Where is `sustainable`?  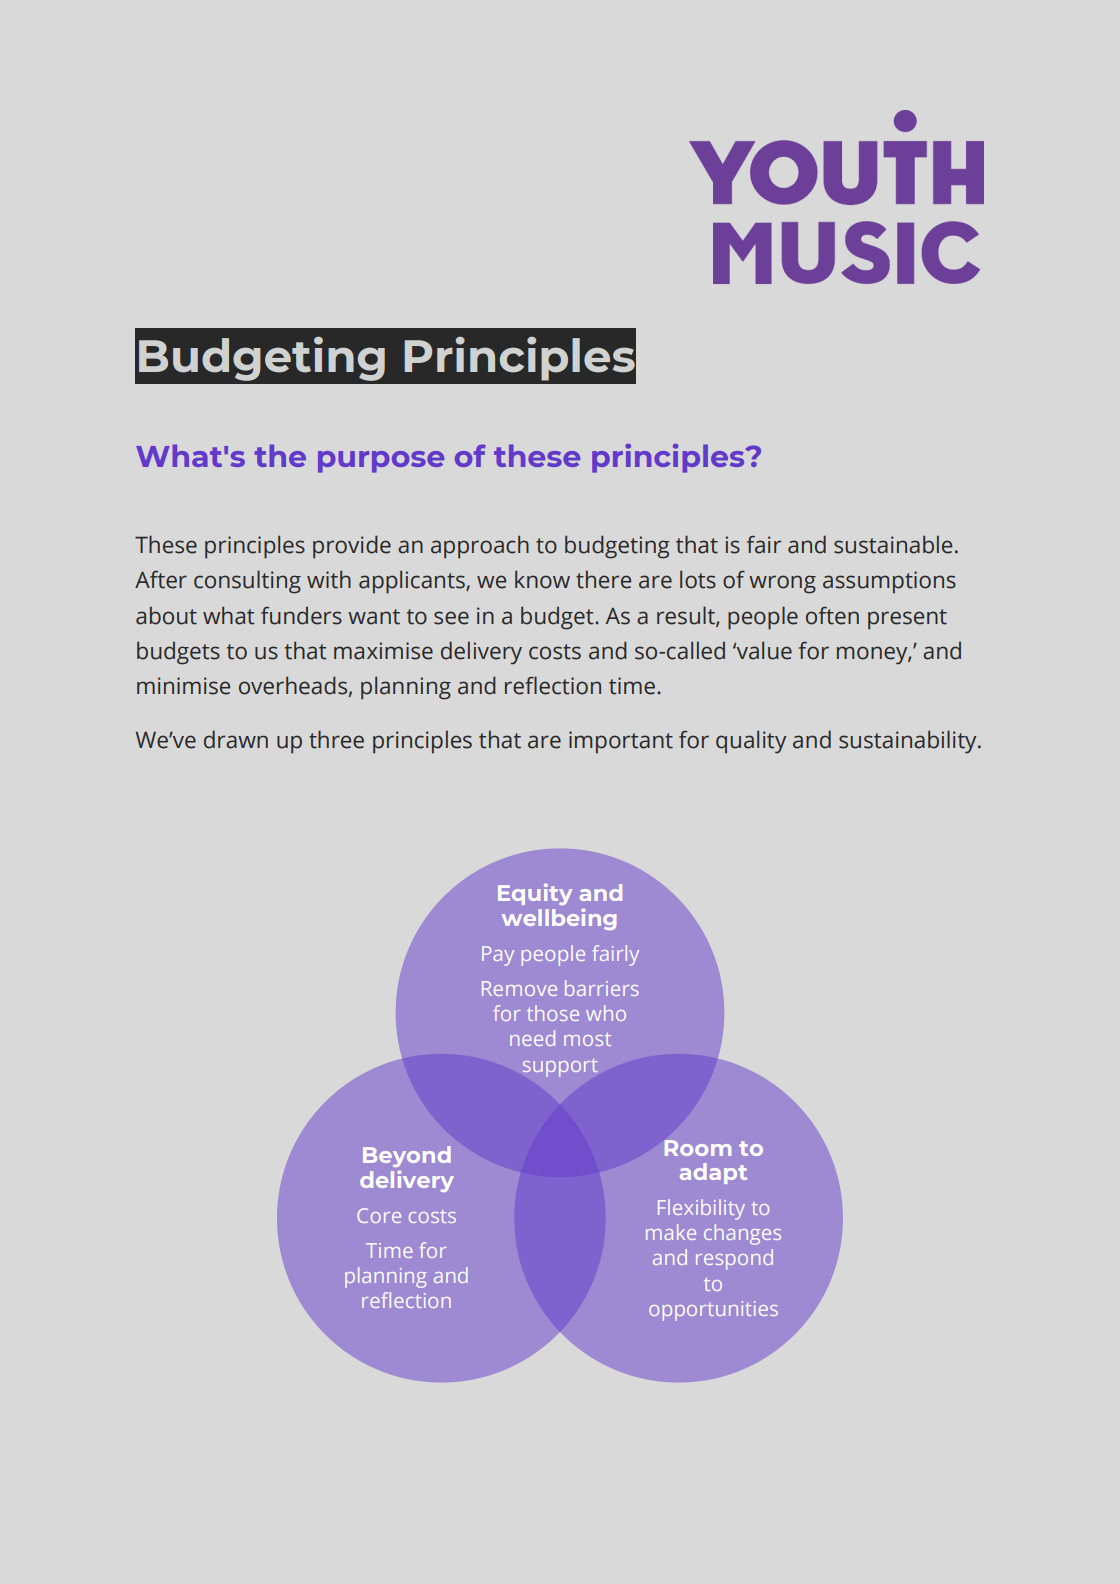
sustainable is located at coordinates (893, 544).
